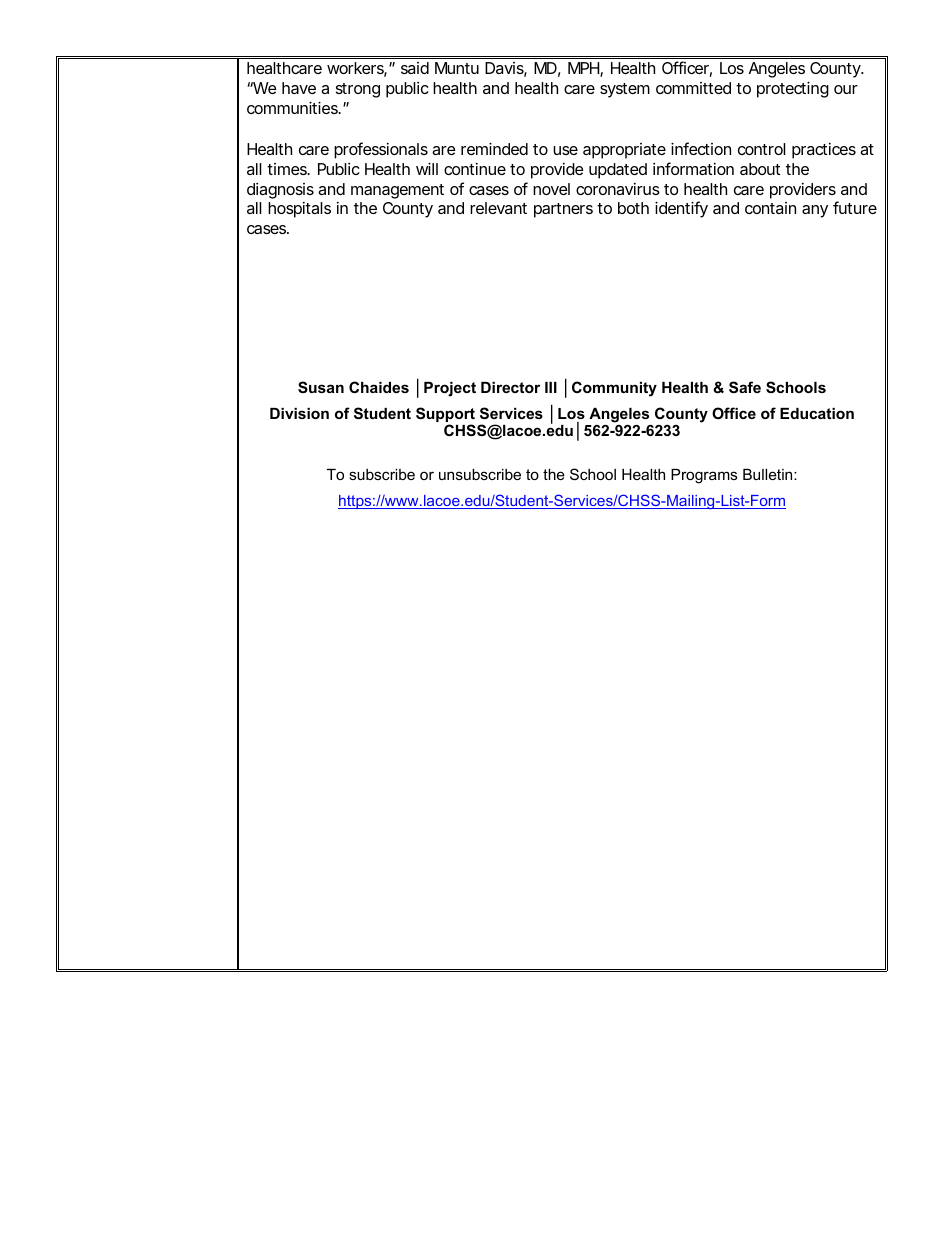 This screenshot has height=1233, width=952. I want to click on MPH, so click(584, 69).
